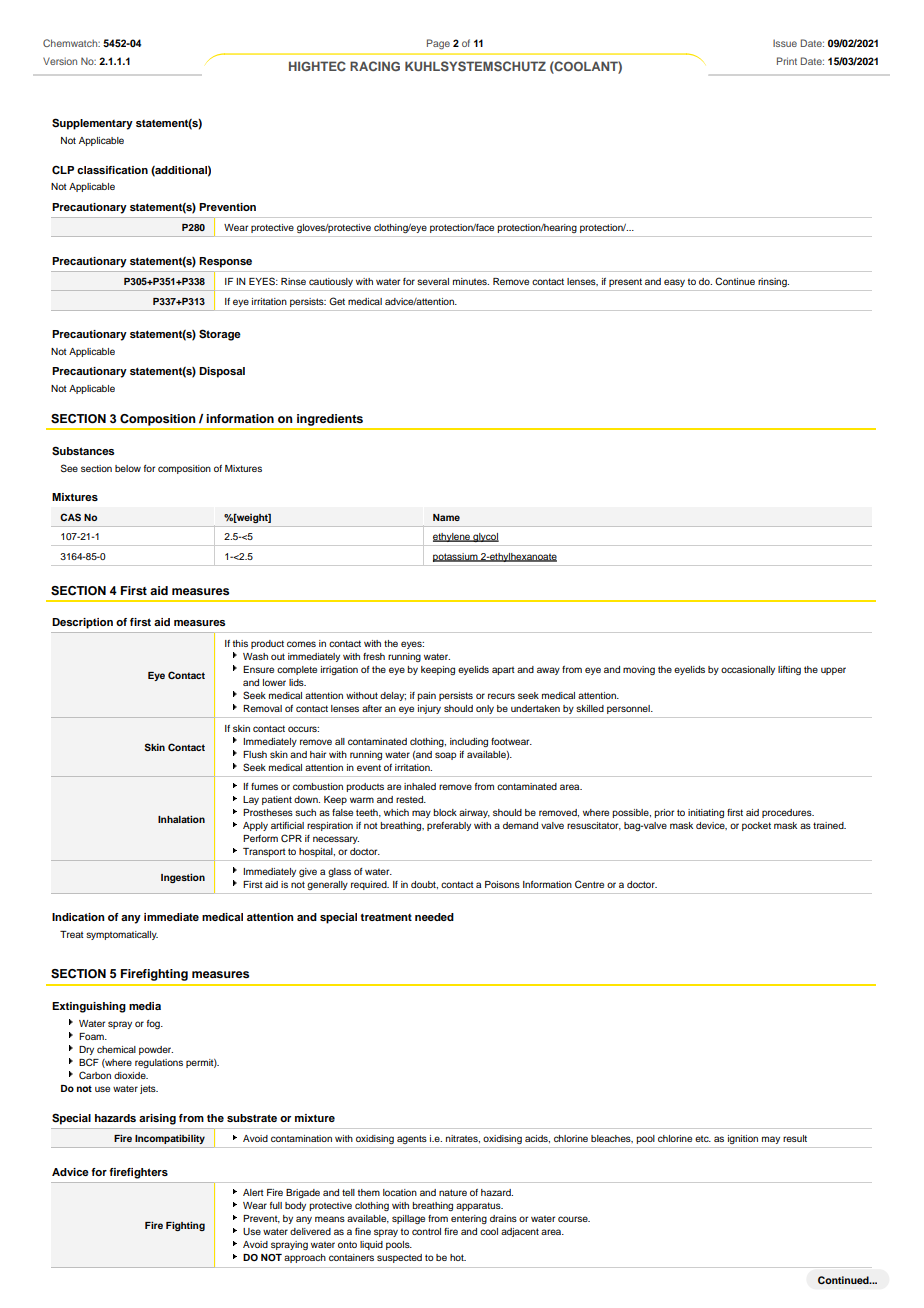 The image size is (924, 1308). I want to click on ignition, so click(743, 1139).
